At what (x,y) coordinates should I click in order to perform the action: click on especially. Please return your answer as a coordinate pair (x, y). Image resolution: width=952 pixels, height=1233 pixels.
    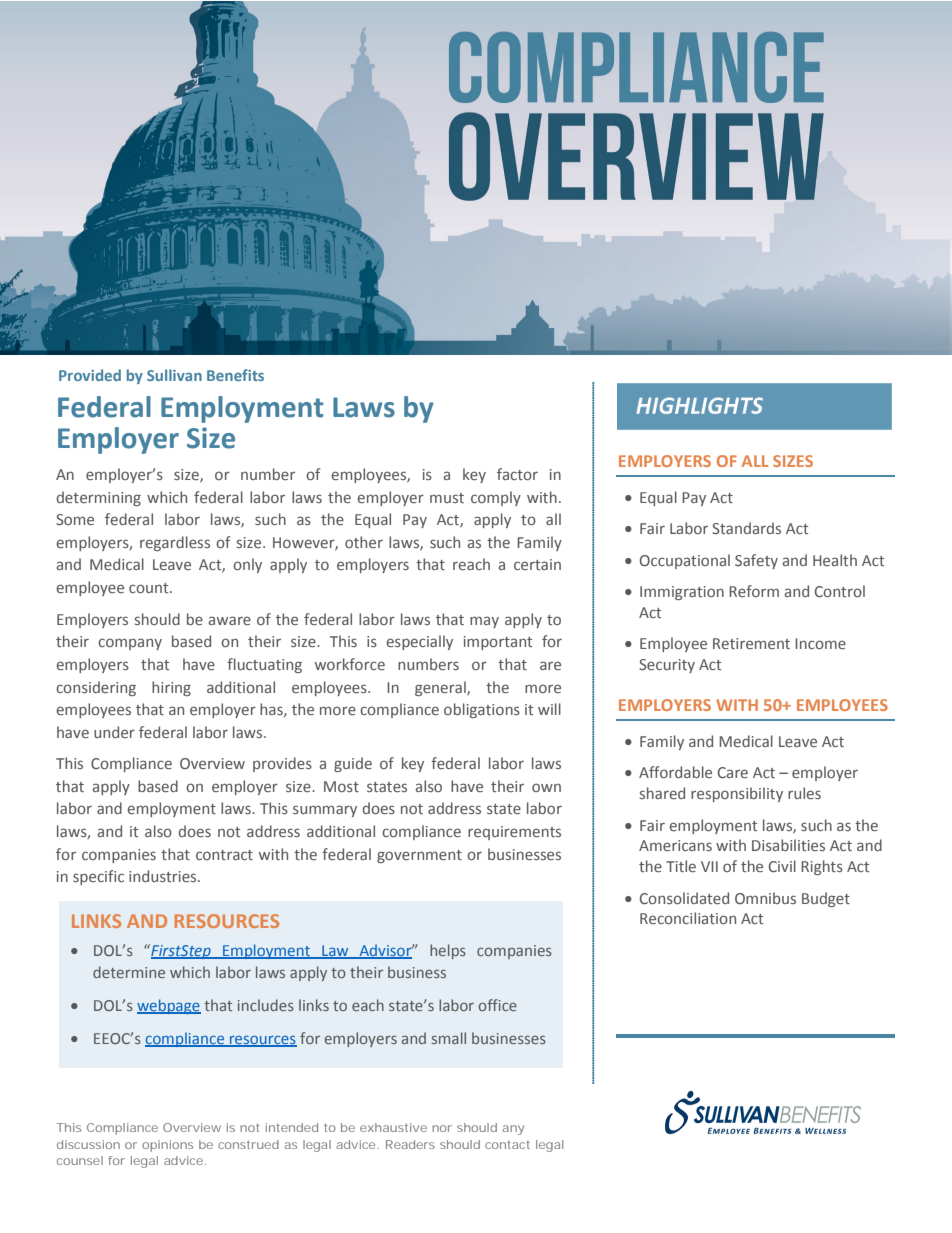
    Looking at the image, I should click on (420, 642).
